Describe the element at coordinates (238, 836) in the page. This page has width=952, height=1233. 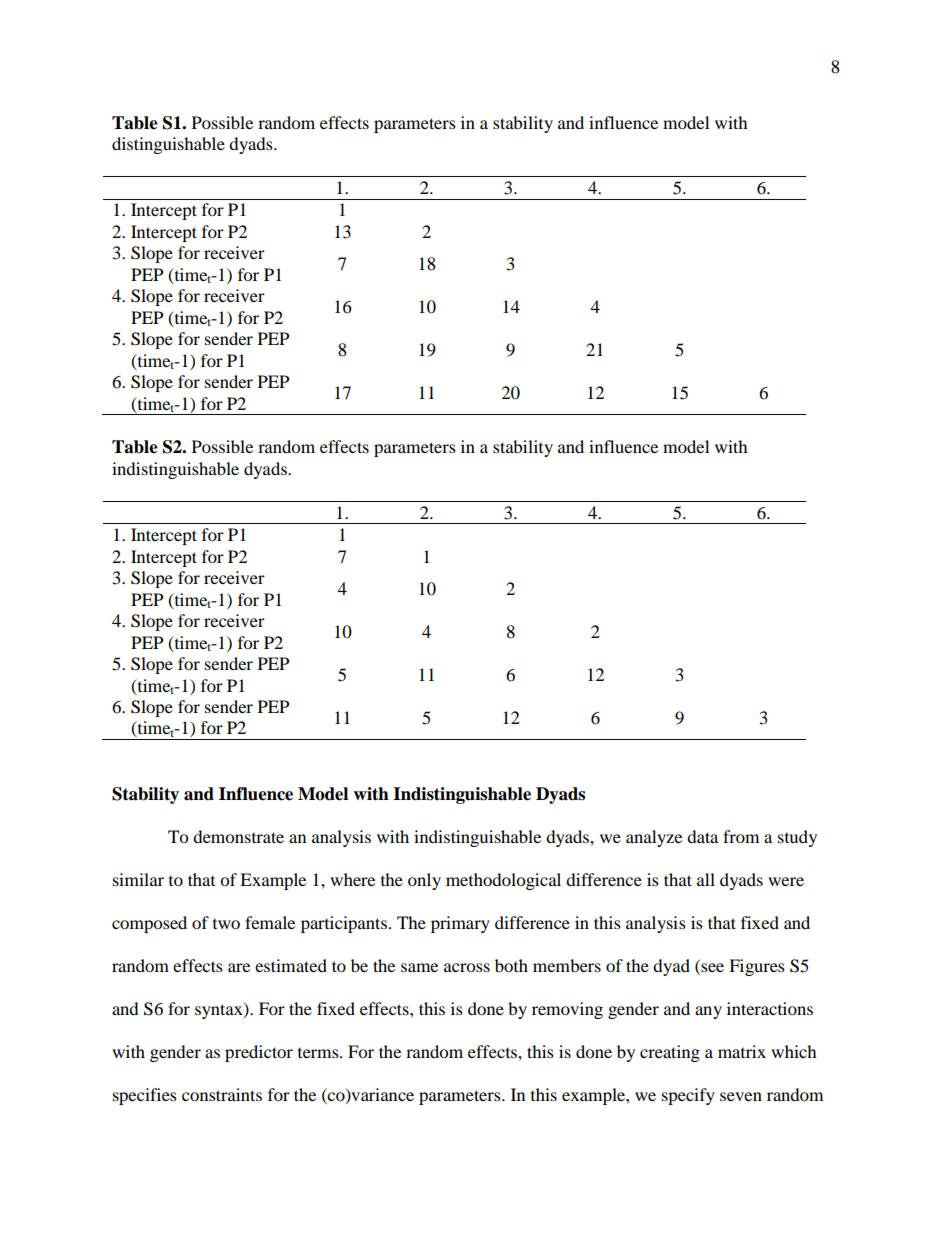
I see `demonstrate` at that location.
